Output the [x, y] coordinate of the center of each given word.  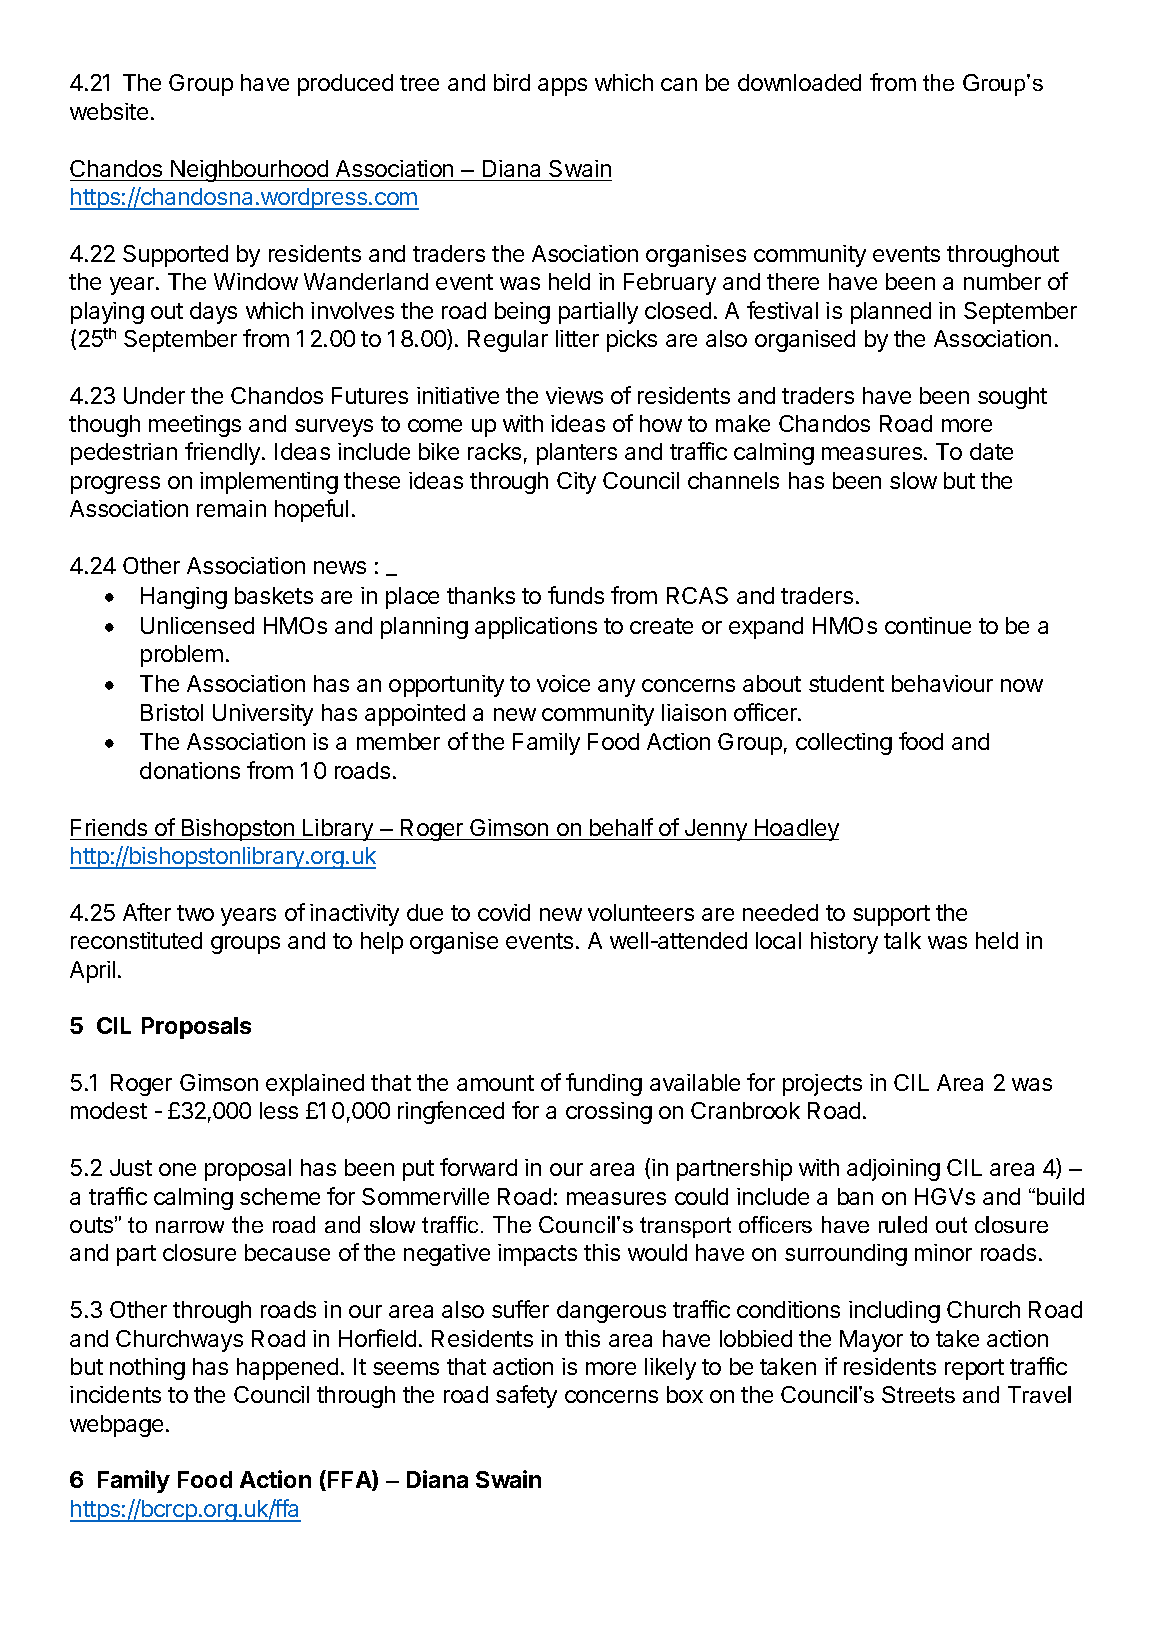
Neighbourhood [249, 171]
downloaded [799, 82]
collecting [844, 744]
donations [190, 770]
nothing [147, 1369]
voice [563, 683]
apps [562, 87]
